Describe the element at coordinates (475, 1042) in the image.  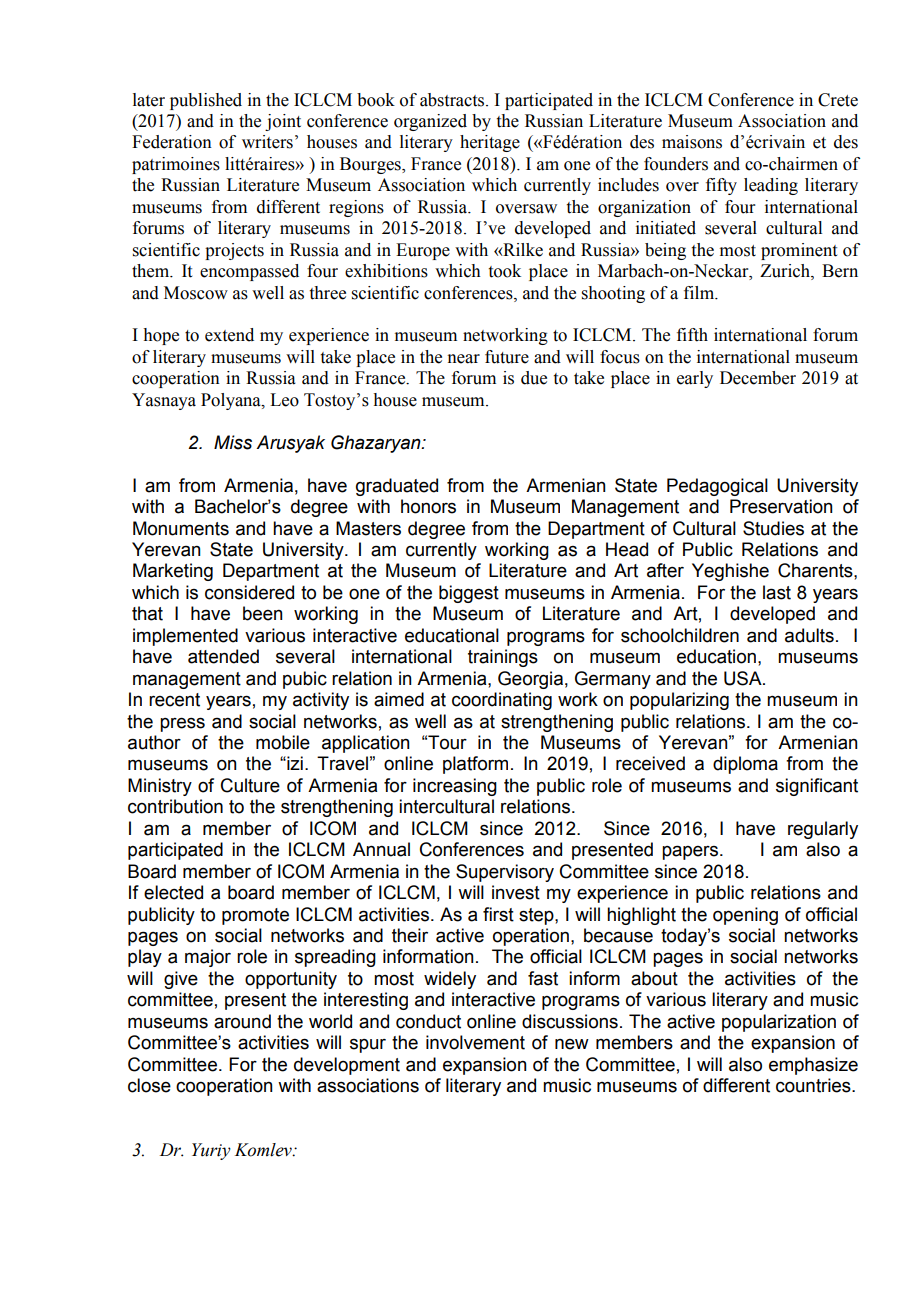
I see `involvement` at that location.
